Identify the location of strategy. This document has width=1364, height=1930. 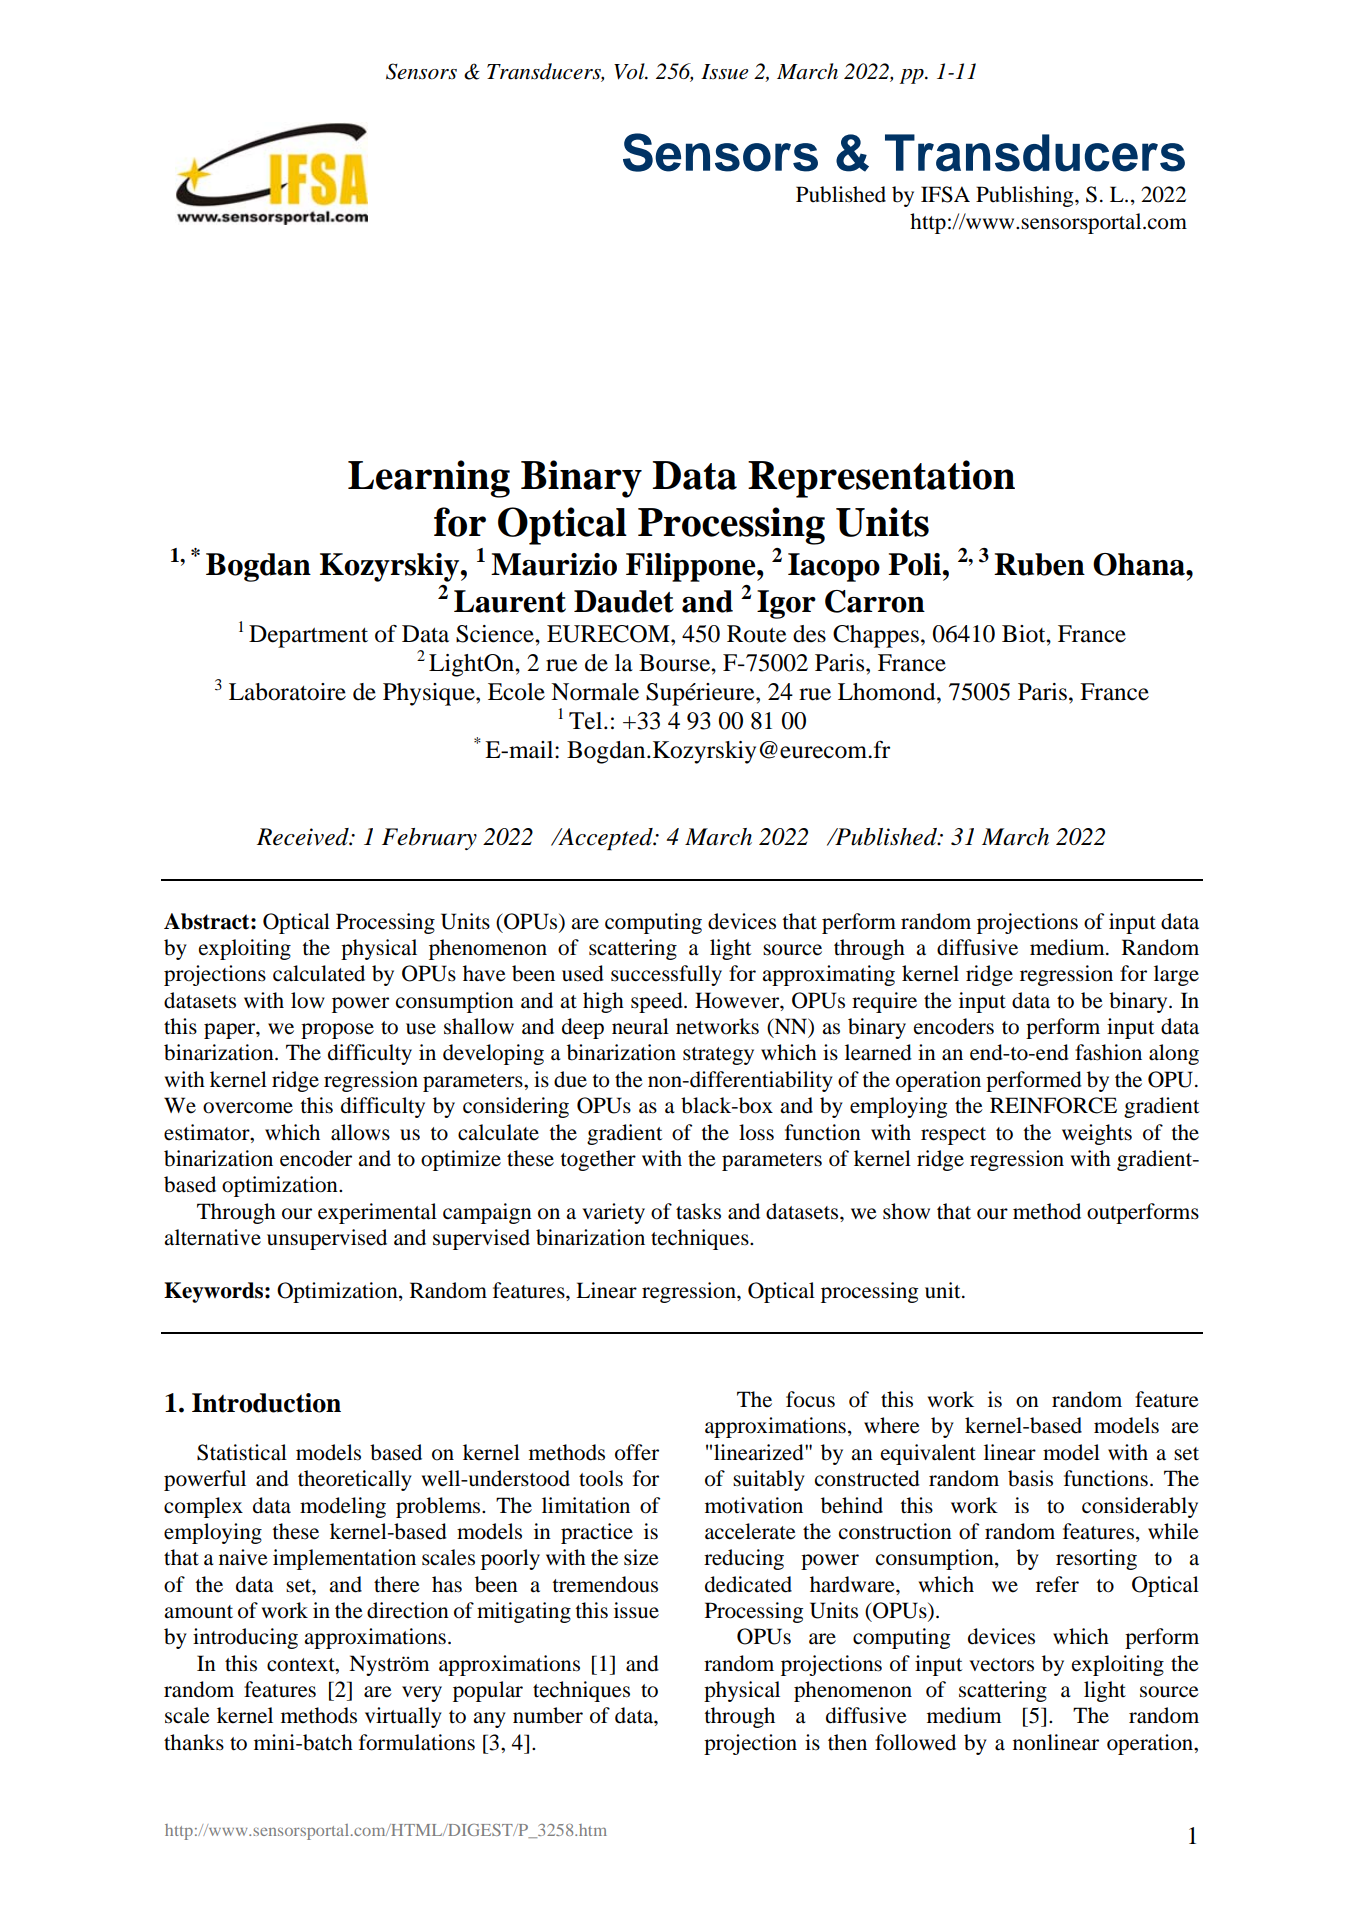
(718, 1056).
